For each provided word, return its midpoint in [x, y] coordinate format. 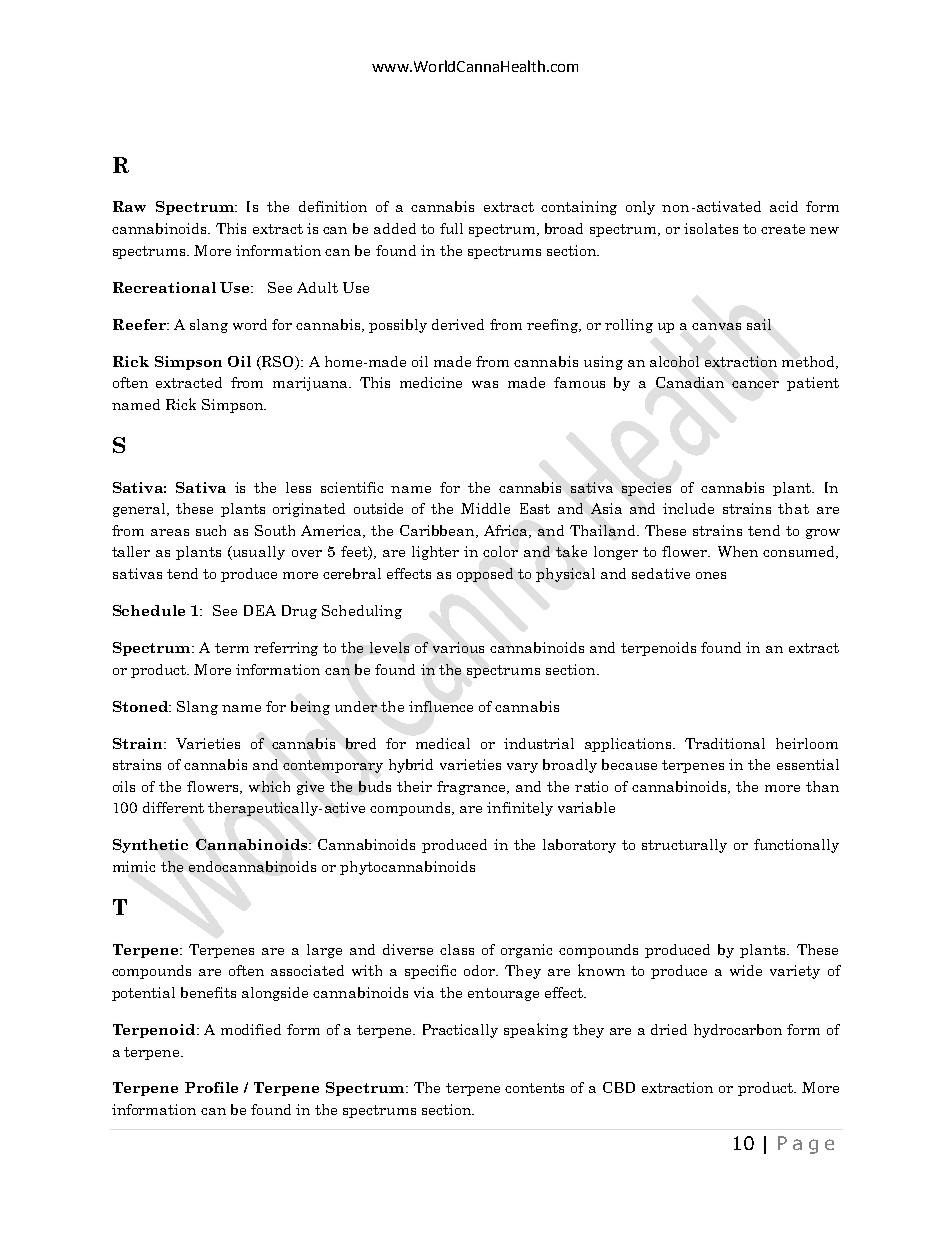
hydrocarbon [738, 1031]
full [451, 228]
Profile [211, 1087]
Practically [460, 1031]
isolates [711, 228]
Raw [129, 206]
